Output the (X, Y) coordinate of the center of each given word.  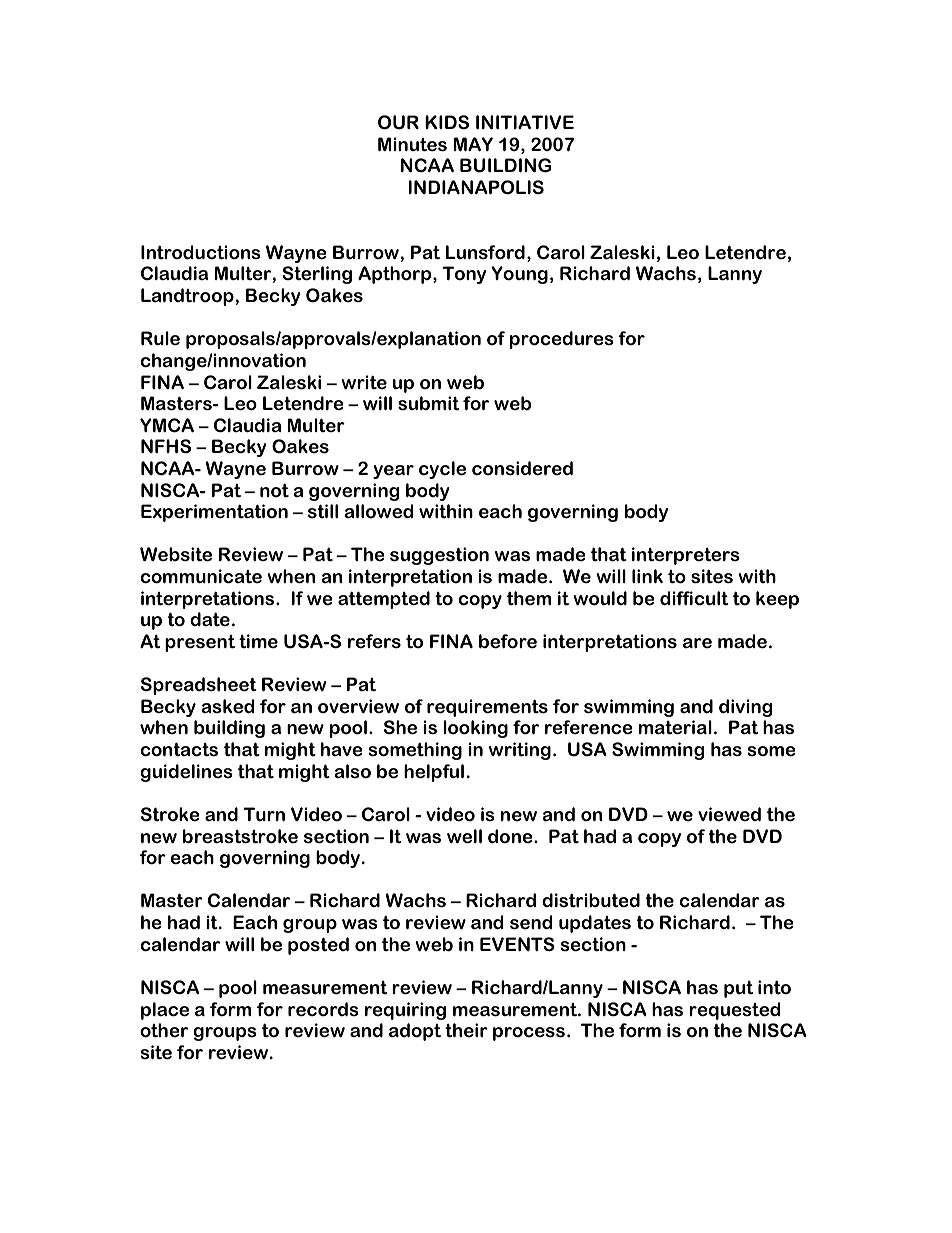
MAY (473, 144)
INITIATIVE (525, 122)
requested (734, 1011)
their (466, 1030)
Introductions (201, 252)
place (165, 1011)
